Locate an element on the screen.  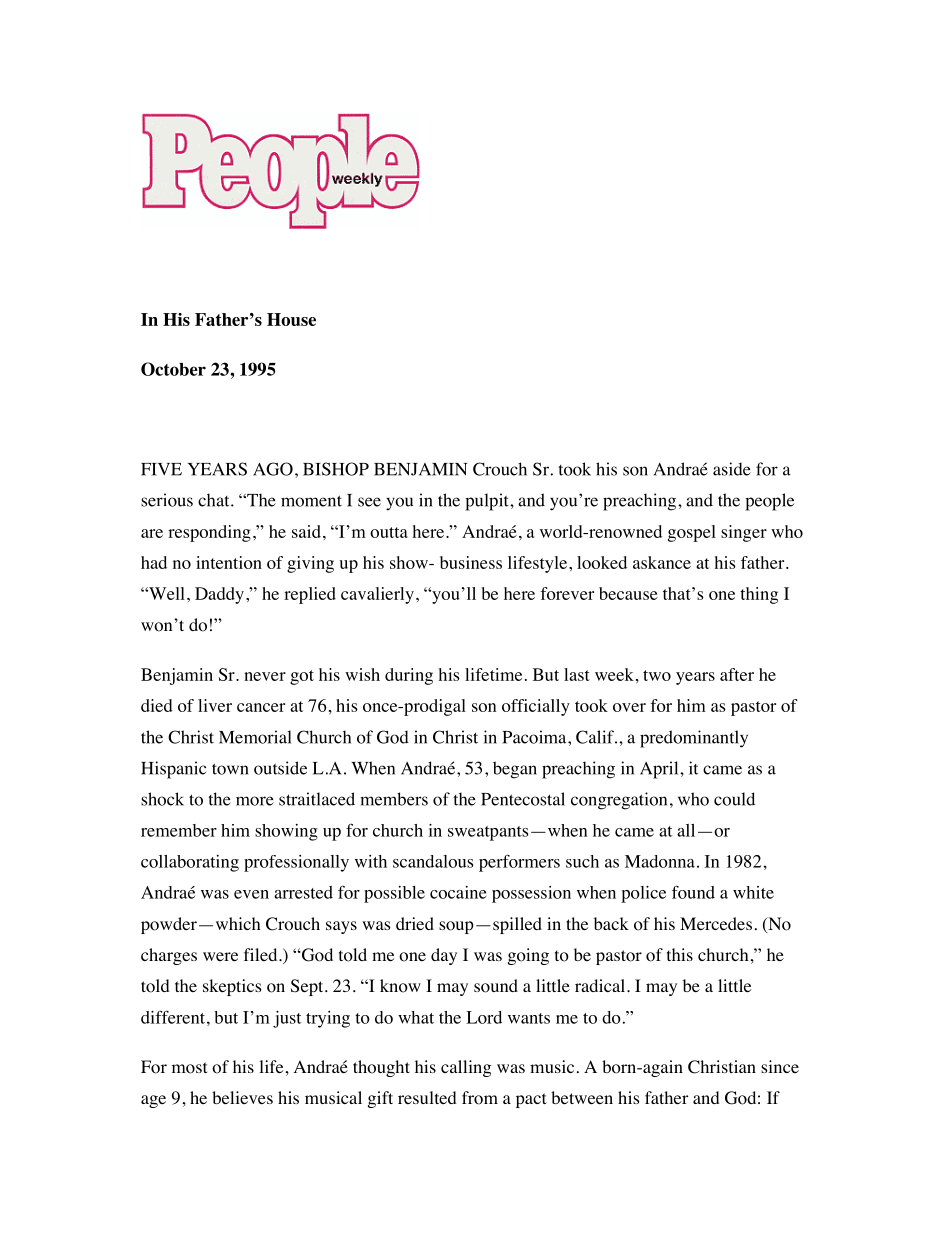
aside is located at coordinates (732, 469).
